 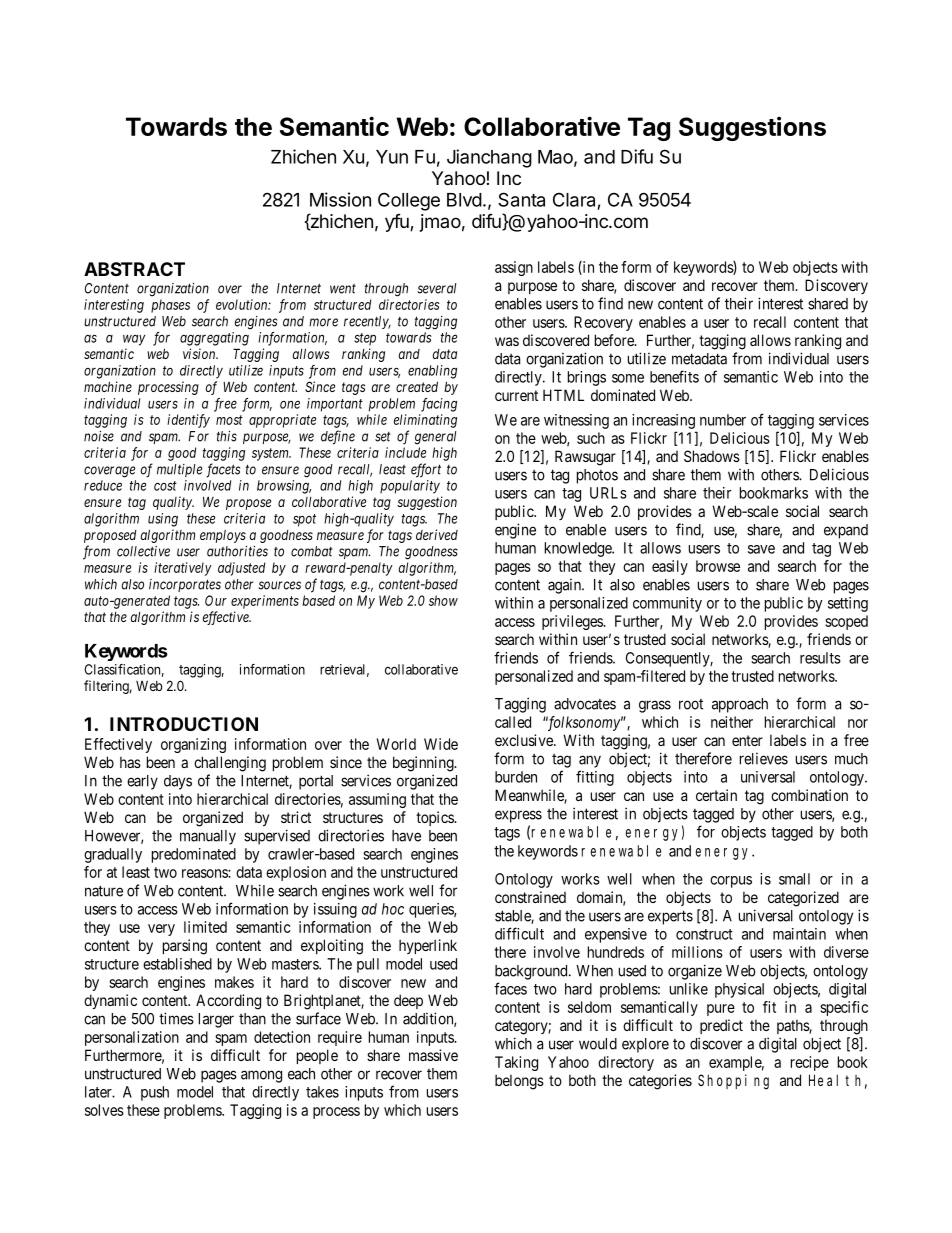 What do you see at coordinates (443, 600) in the document?
I see `show` at bounding box center [443, 600].
